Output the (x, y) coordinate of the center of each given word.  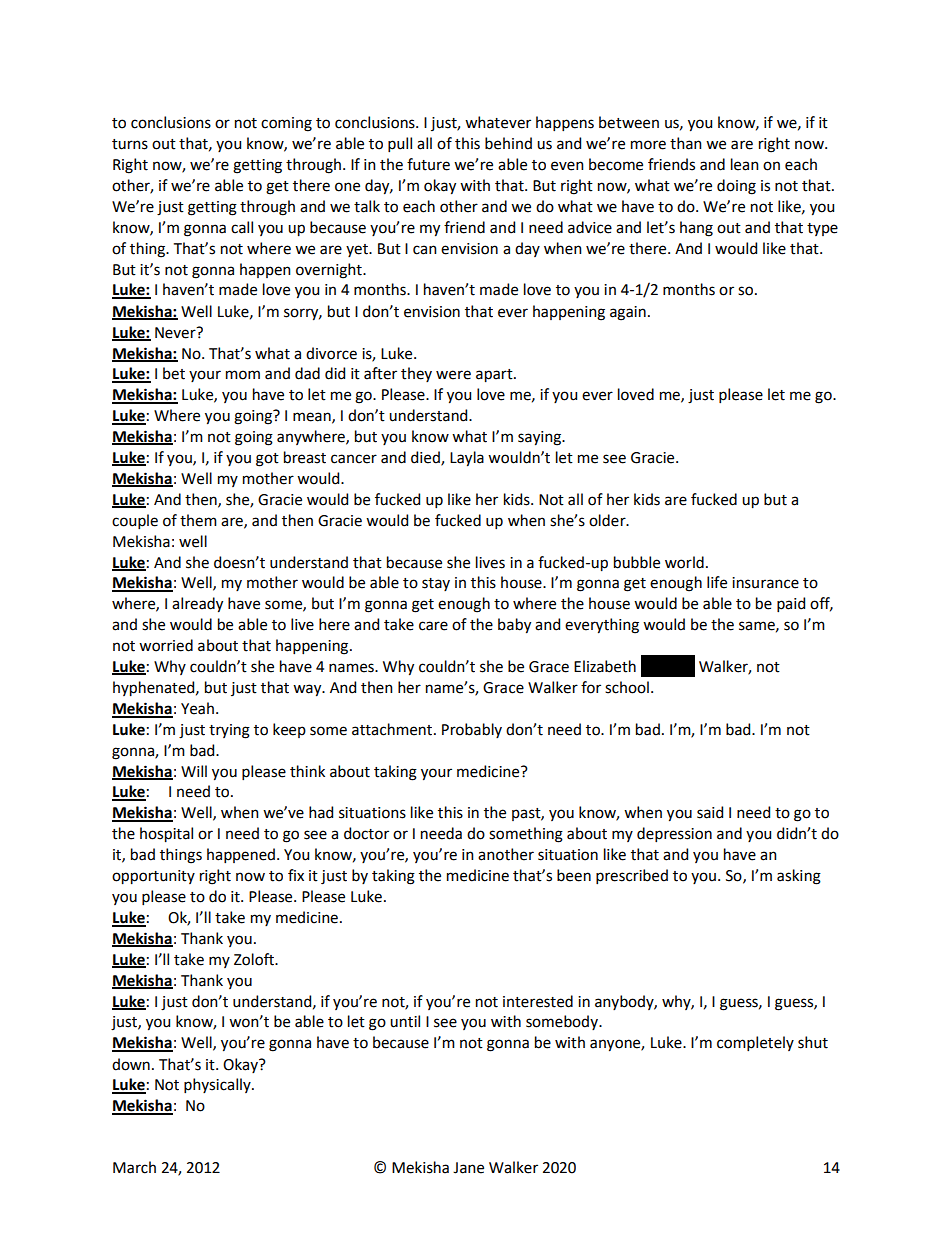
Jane (468, 1168)
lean (745, 164)
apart (495, 376)
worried (166, 645)
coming (286, 124)
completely (755, 1043)
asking (799, 877)
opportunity (153, 877)
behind (508, 143)
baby (514, 626)
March (134, 1167)
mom (243, 375)
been (574, 875)
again (628, 313)
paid (791, 604)
